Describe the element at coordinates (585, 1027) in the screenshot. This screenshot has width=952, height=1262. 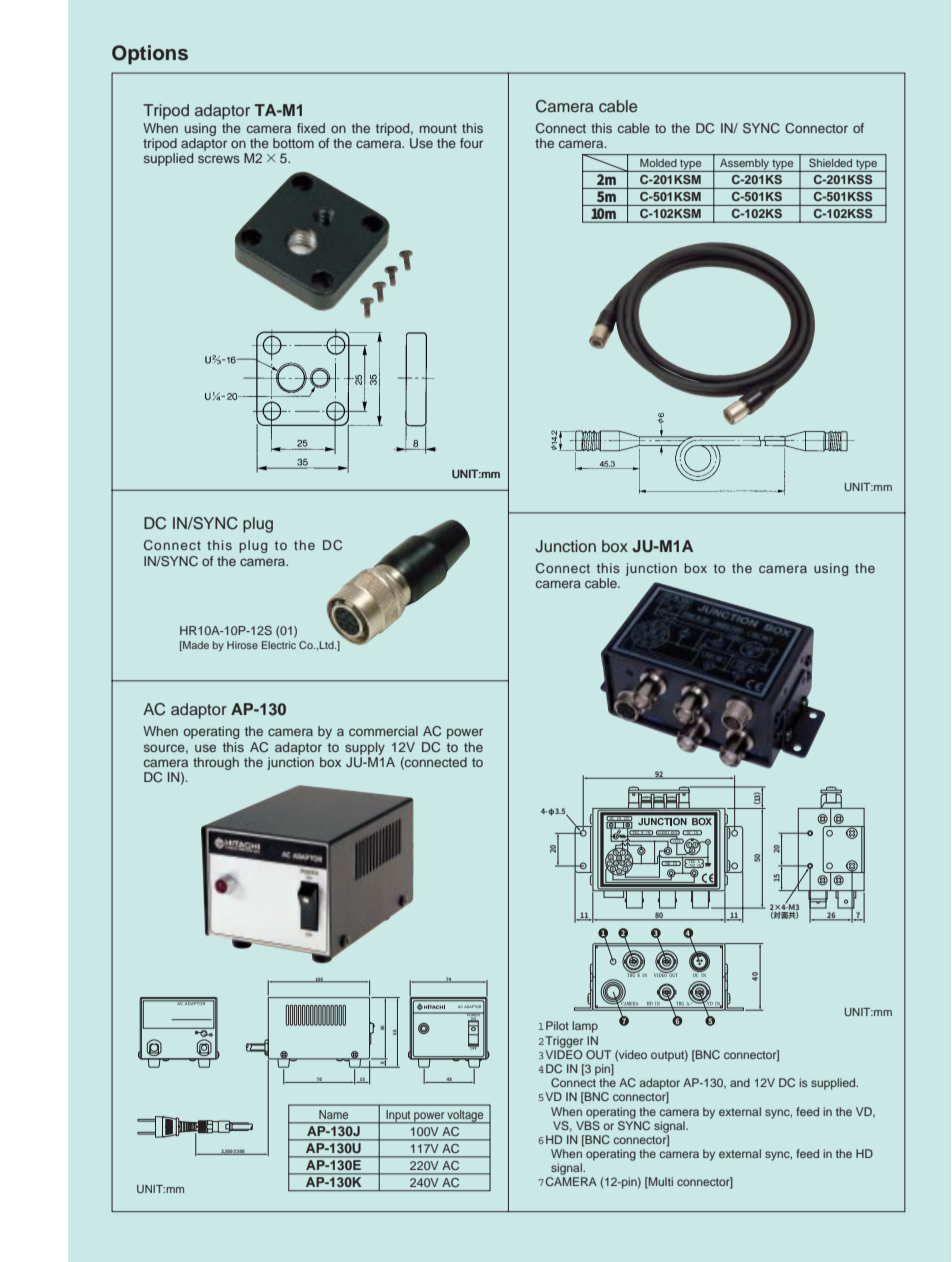
I see `lamp` at that location.
